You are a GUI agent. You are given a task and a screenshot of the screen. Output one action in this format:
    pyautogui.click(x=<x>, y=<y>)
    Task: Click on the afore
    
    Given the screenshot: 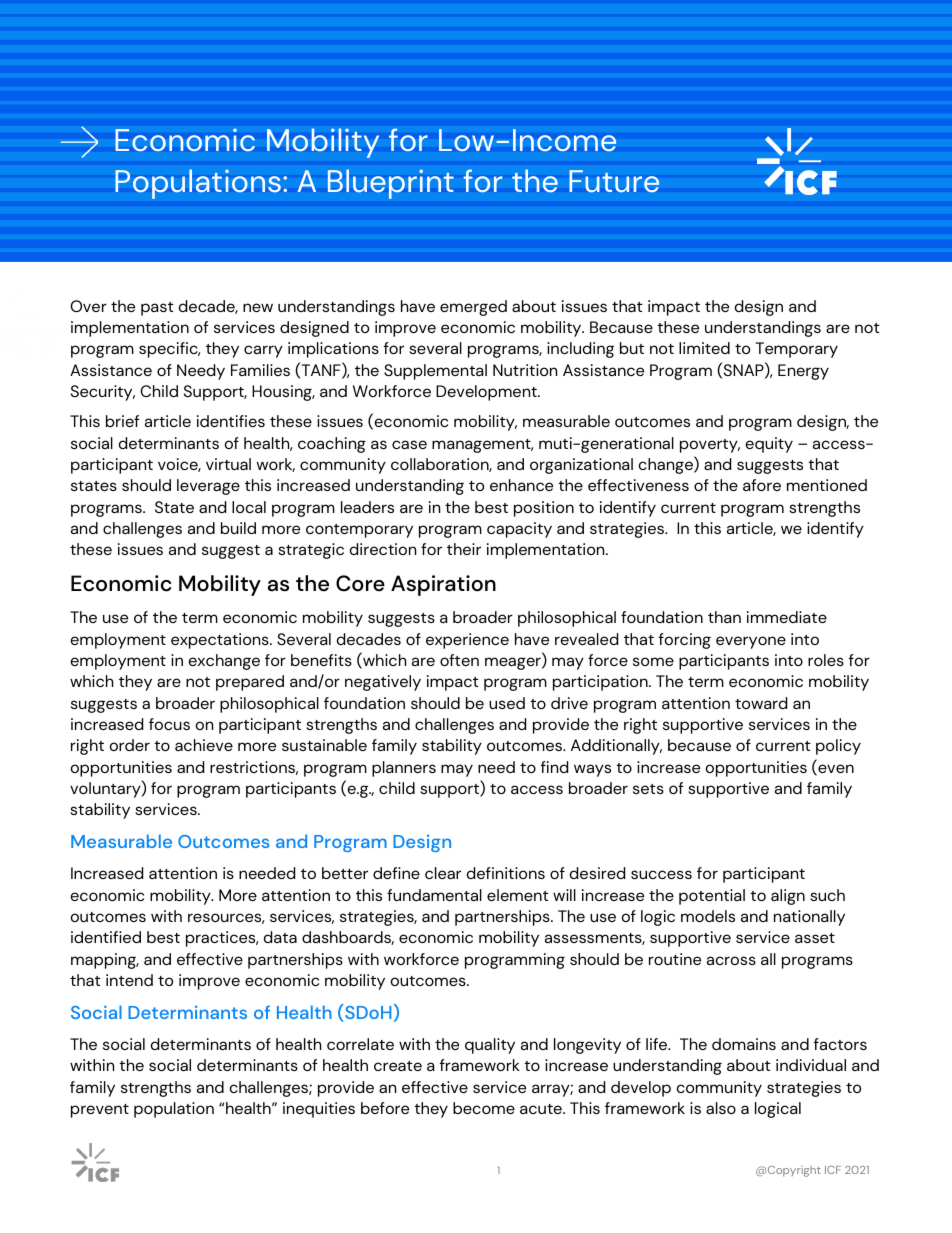 What is the action you would take?
    pyautogui.click(x=762, y=485)
